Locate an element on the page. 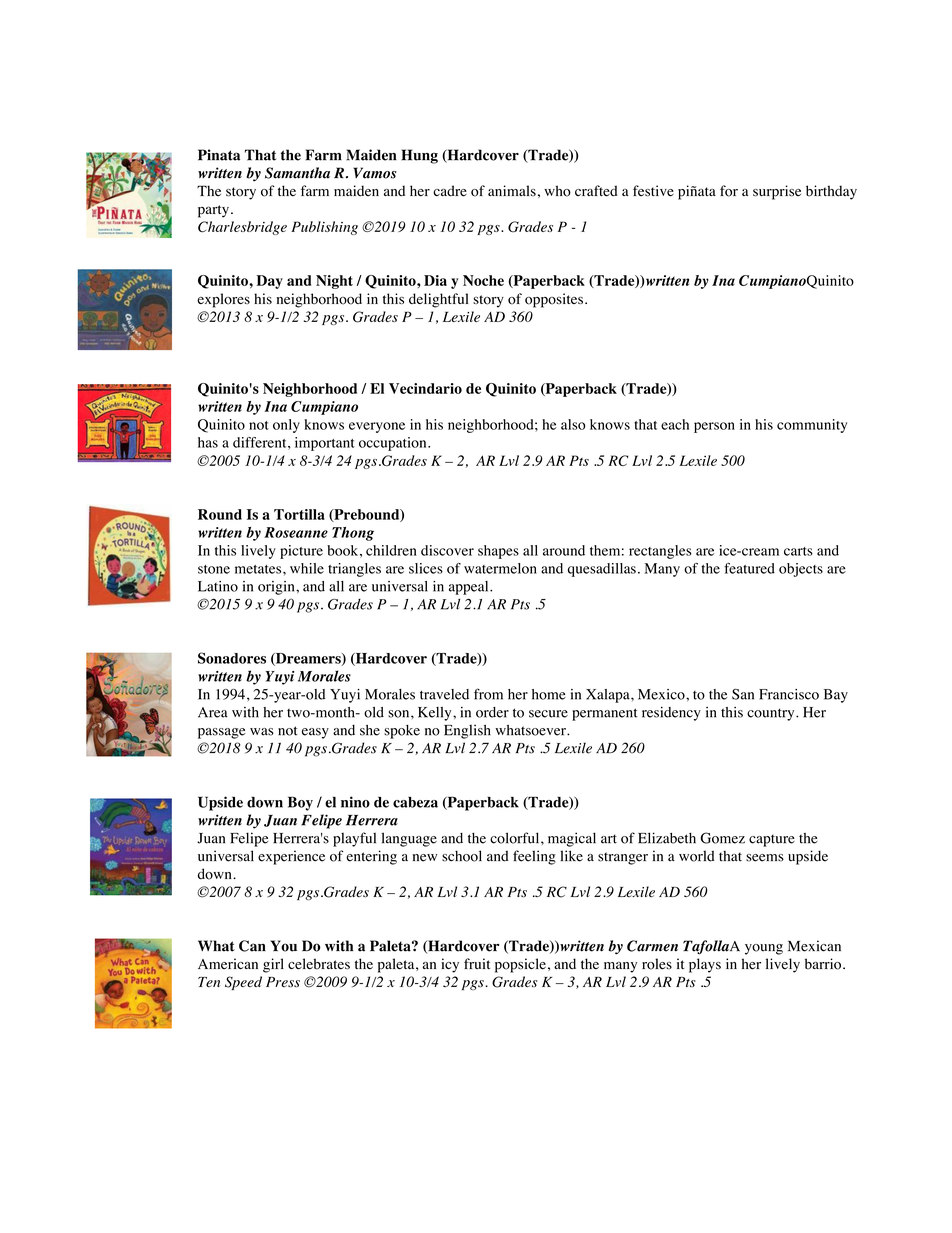 Image resolution: width=952 pixels, height=1233 pixels. home is located at coordinates (549, 694).
